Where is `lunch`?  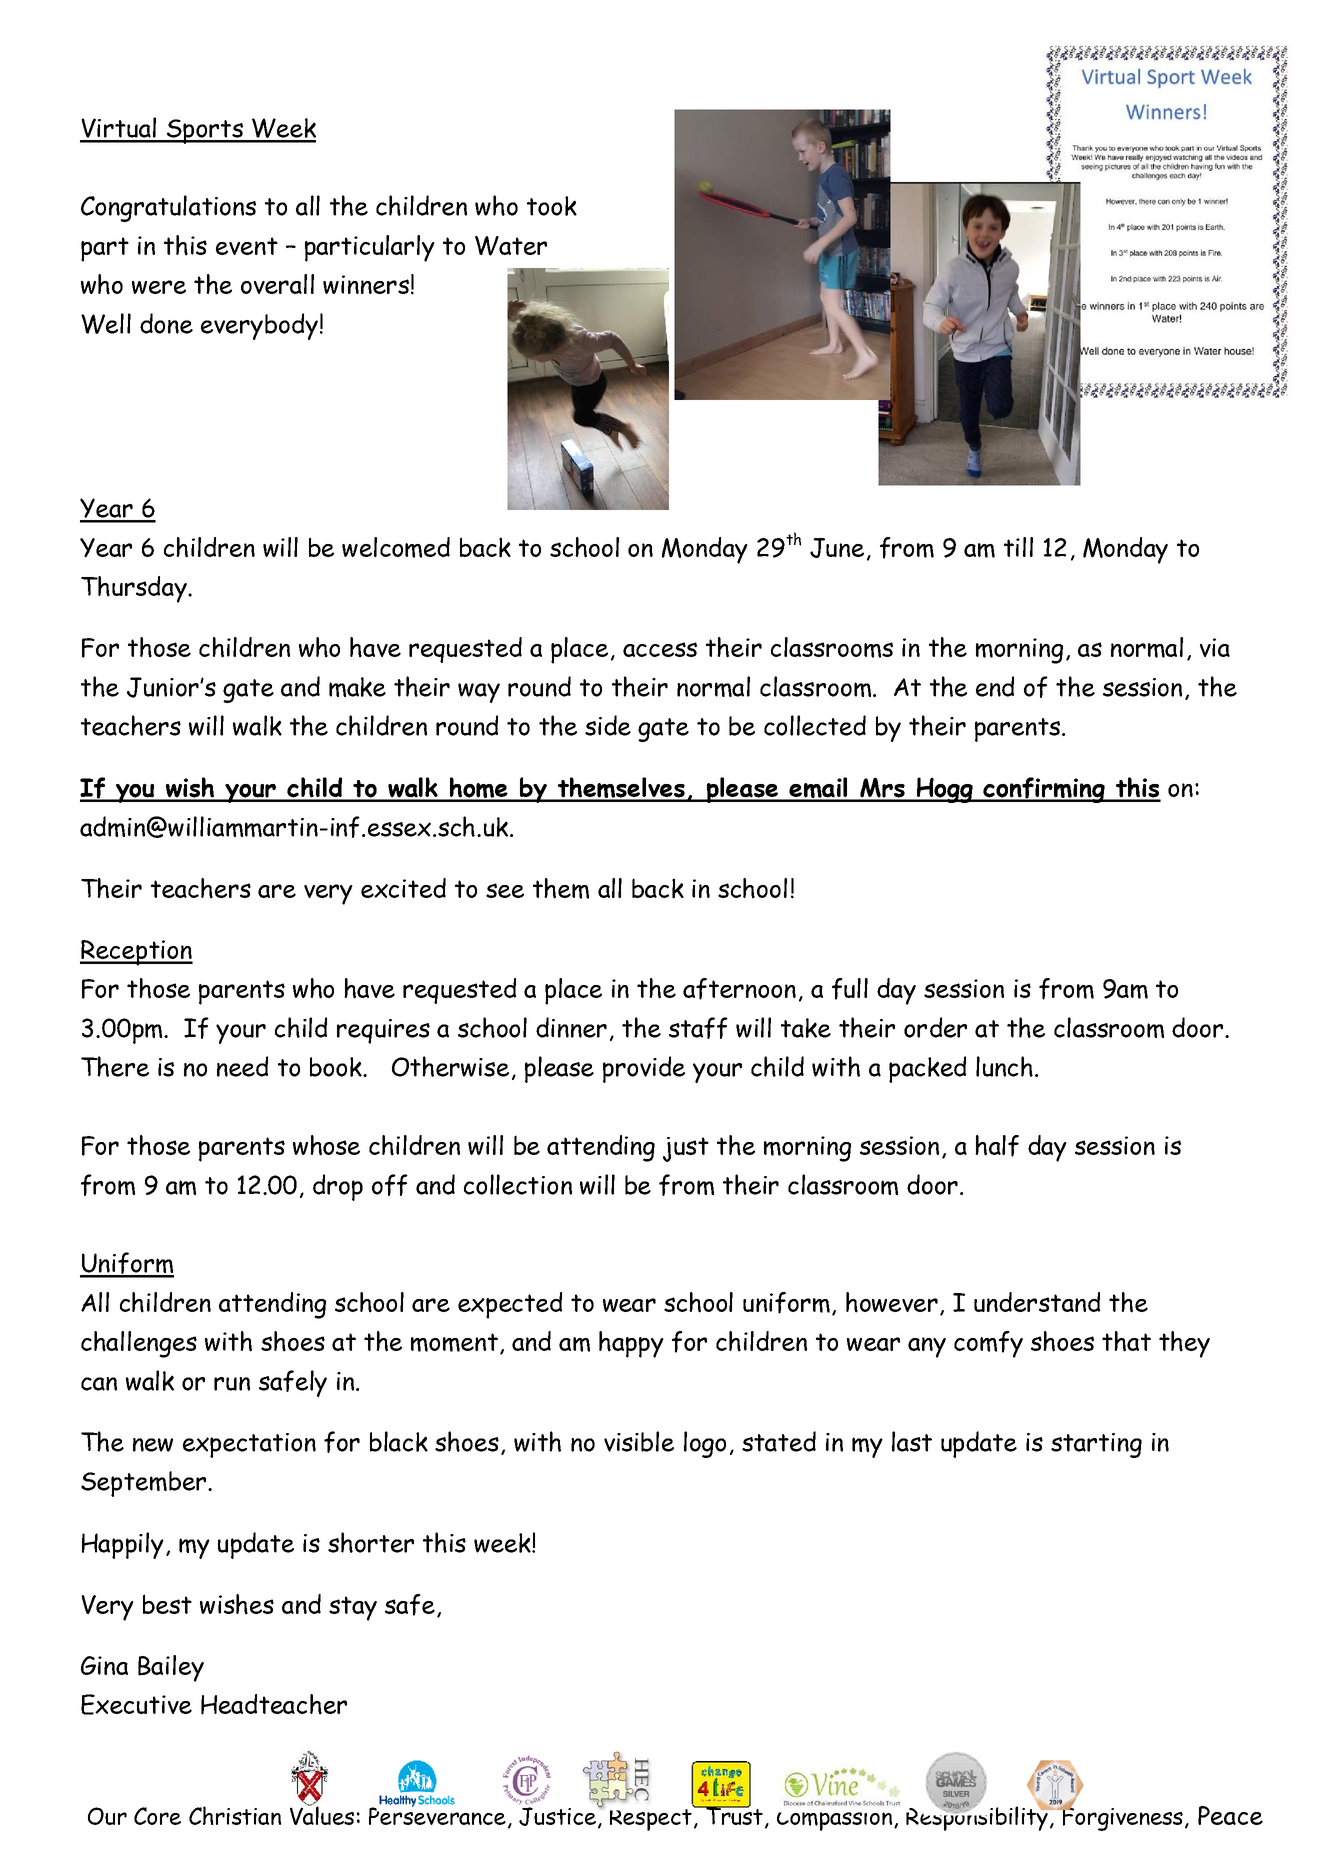
lunch is located at coordinates (1004, 1066).
